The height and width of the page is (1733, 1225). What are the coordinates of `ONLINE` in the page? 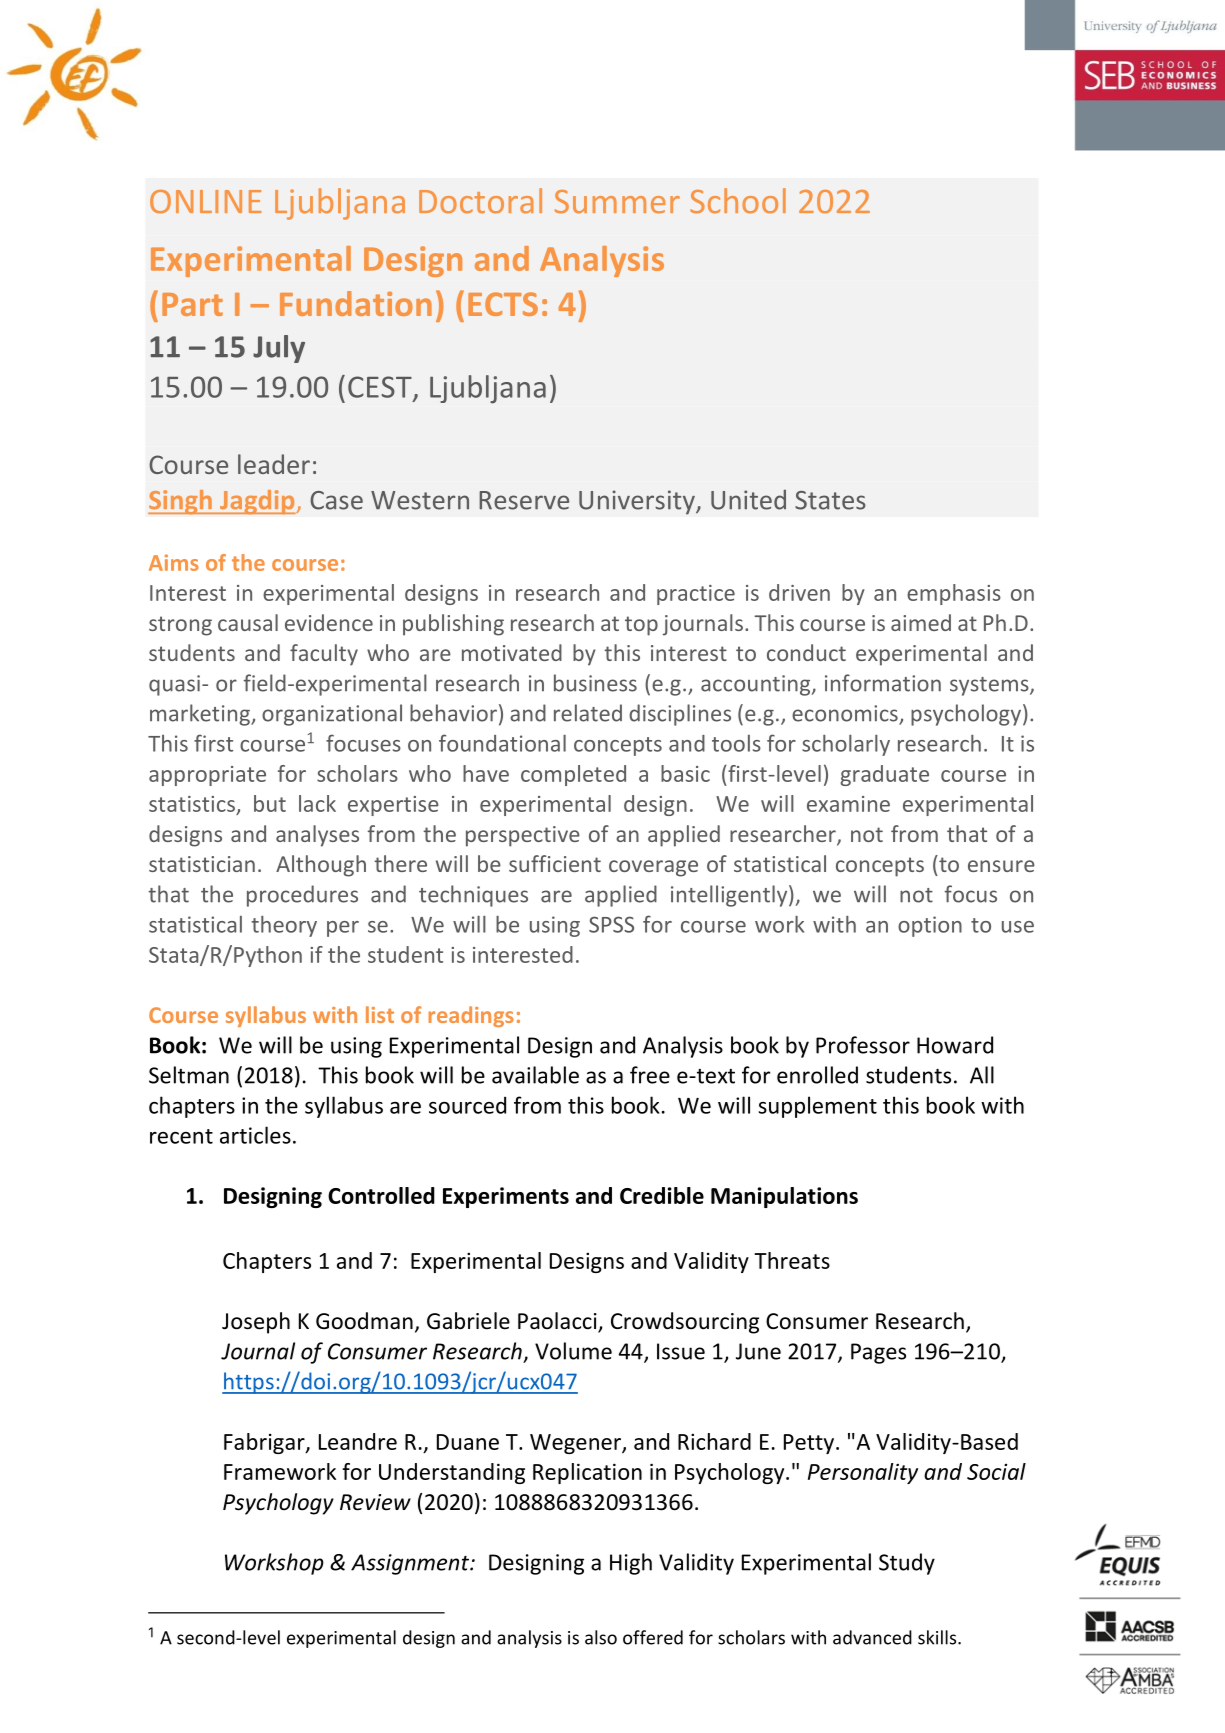 It's located at (206, 202).
